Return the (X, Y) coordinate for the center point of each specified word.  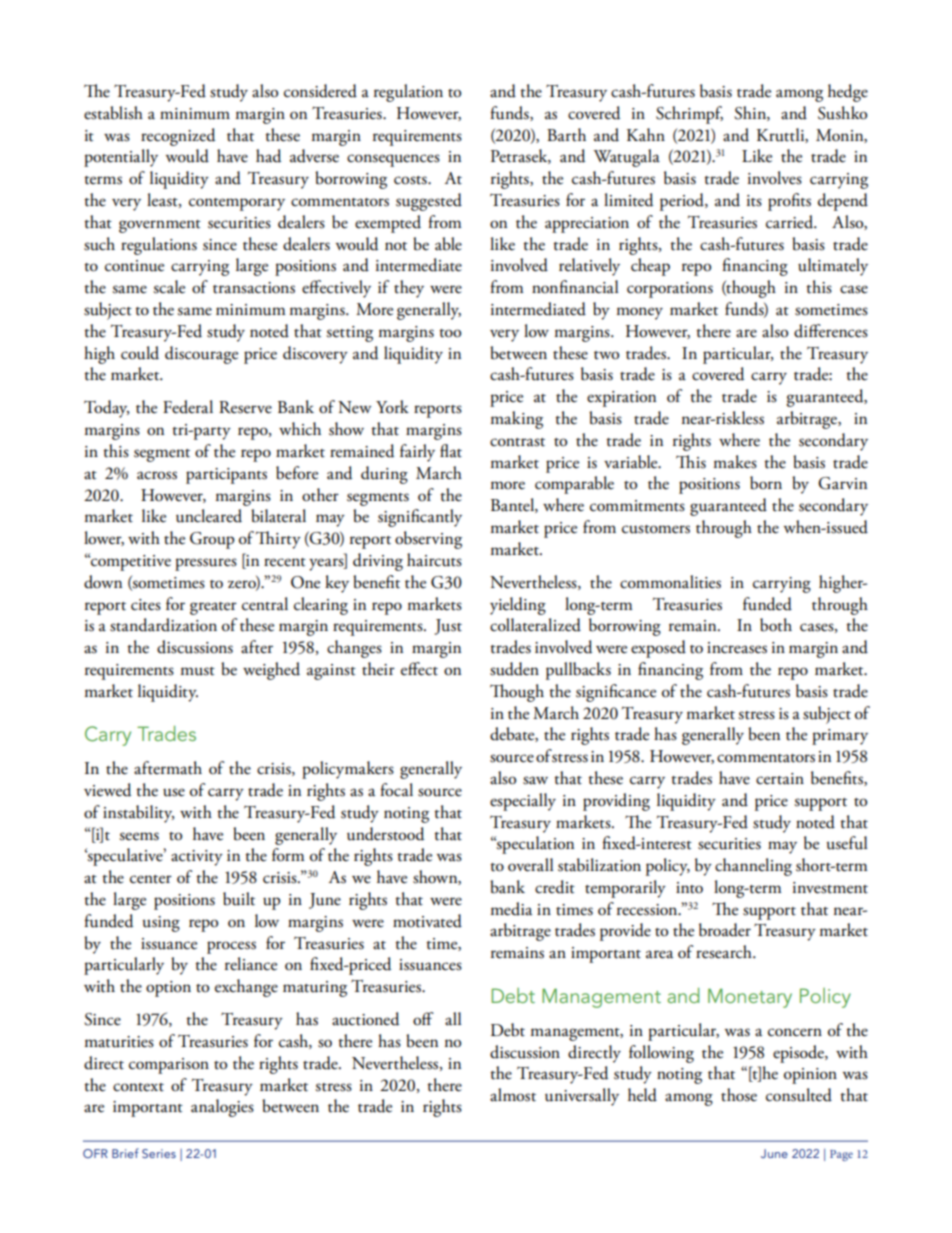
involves (775, 178)
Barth (566, 135)
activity (197, 858)
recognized (178, 137)
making (516, 420)
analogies (222, 1108)
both (776, 625)
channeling (753, 867)
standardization (163, 625)
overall (531, 865)
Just (448, 627)
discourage (201, 355)
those (739, 1095)
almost (513, 1095)
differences (831, 331)
